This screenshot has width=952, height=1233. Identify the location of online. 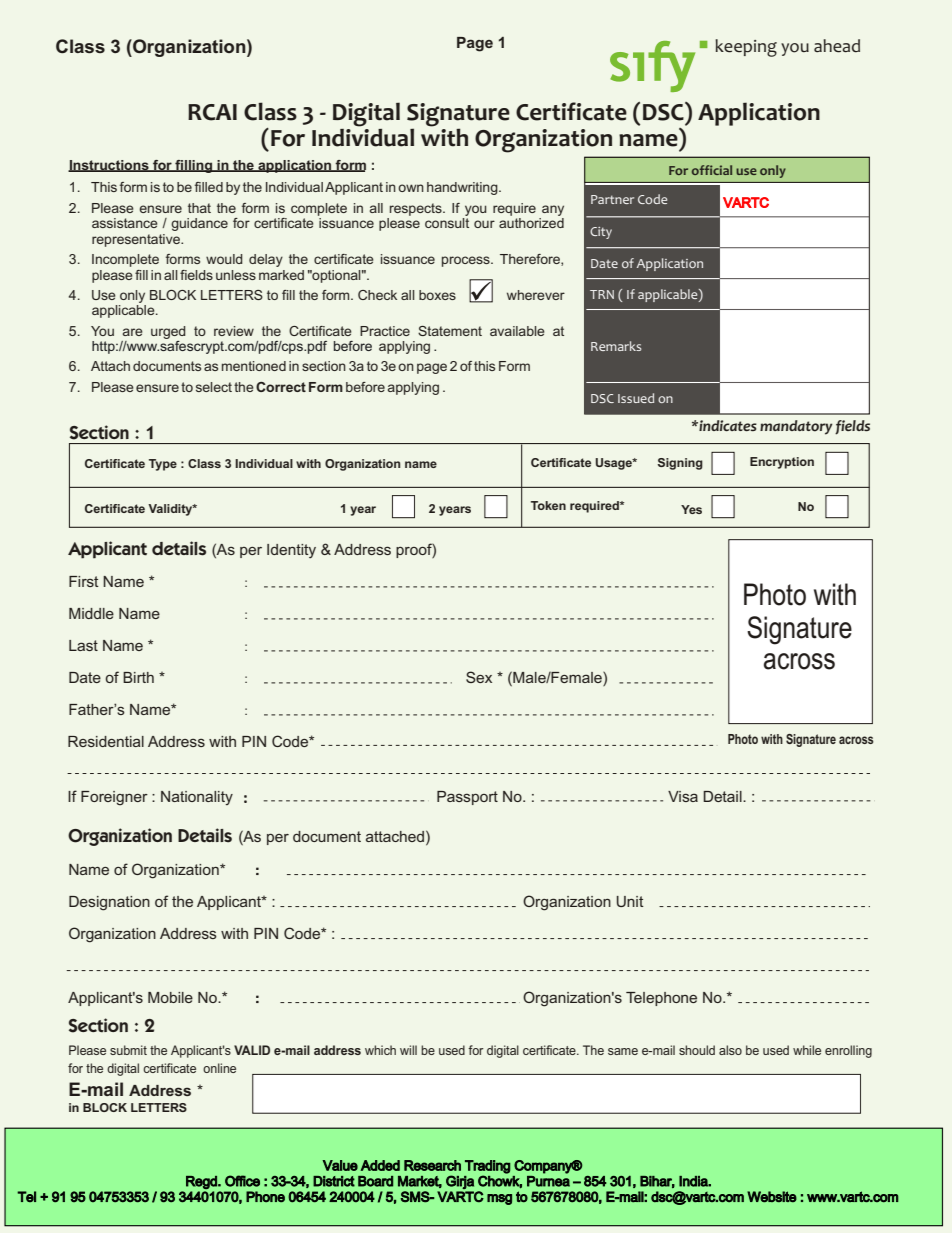
(219, 1068).
